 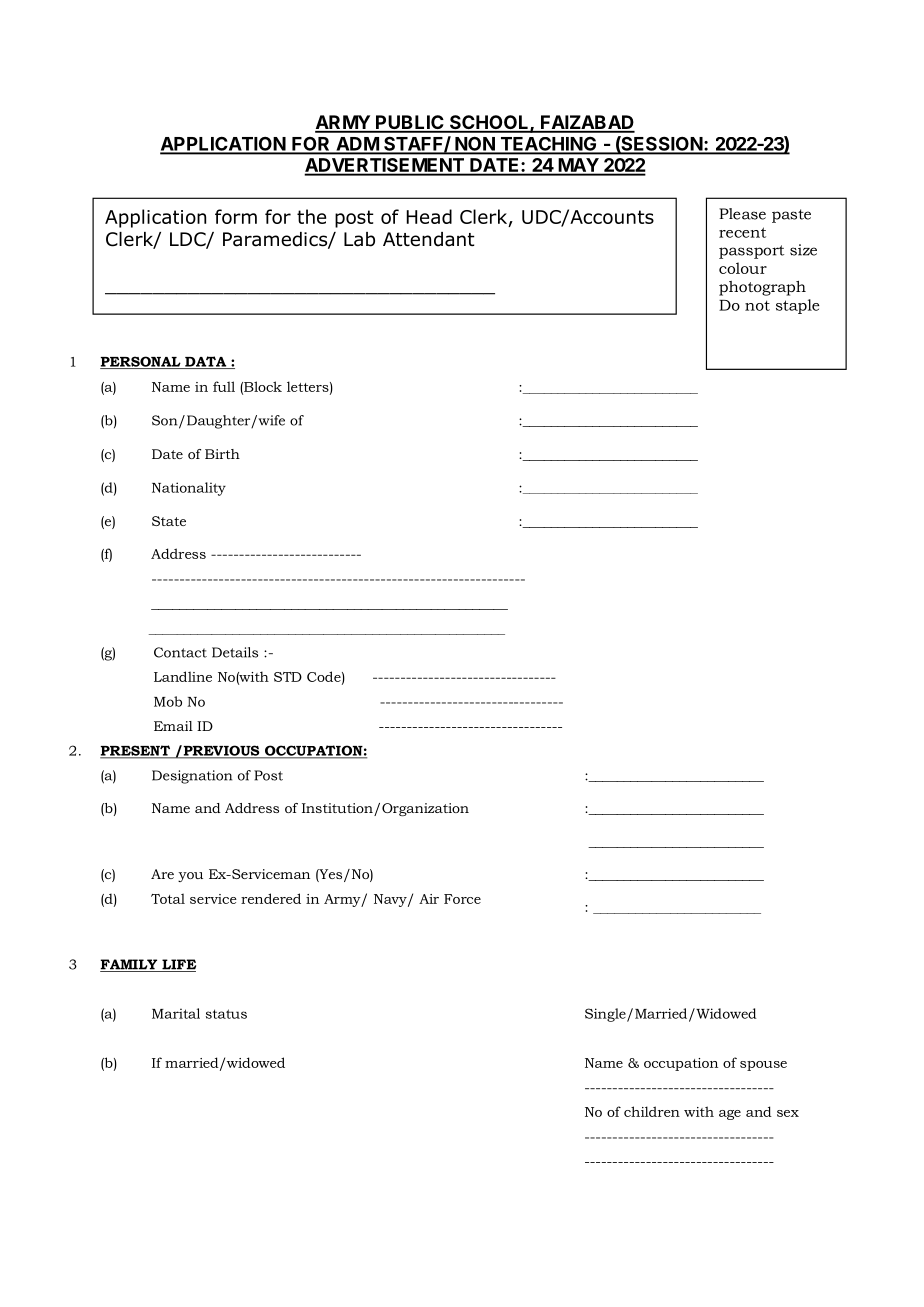 What do you see at coordinates (224, 386) in the screenshot?
I see `full` at bounding box center [224, 386].
